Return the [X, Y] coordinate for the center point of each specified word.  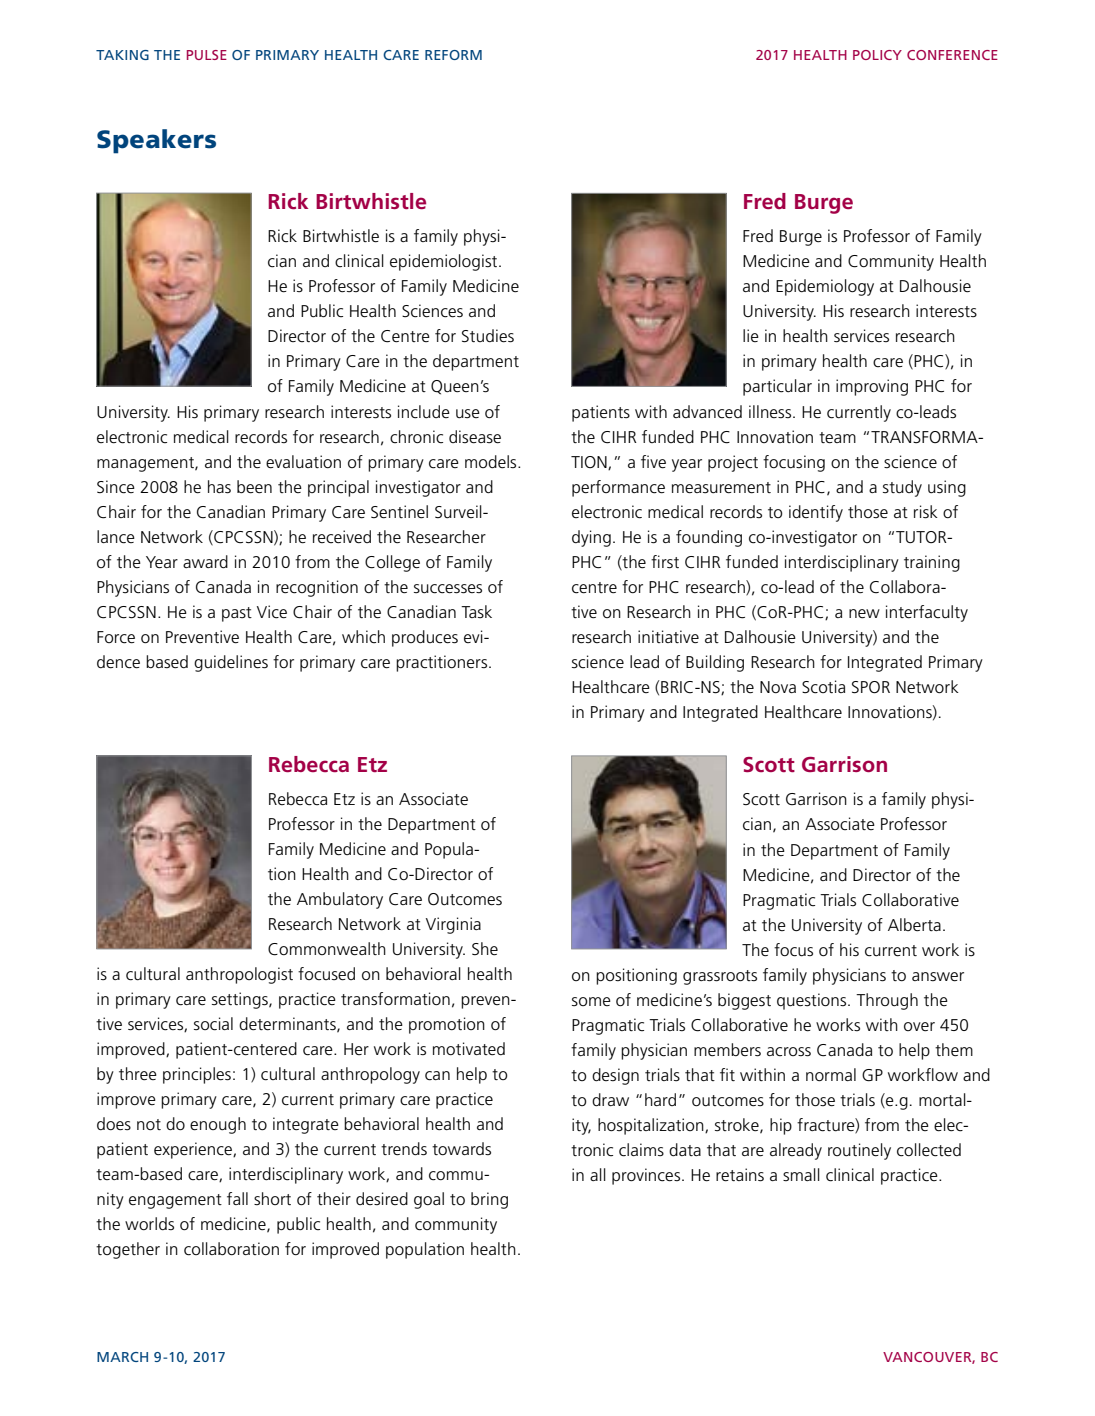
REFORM [453, 55]
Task [476, 611]
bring [489, 1200]
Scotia [823, 687]
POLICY [877, 55]
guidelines [231, 663]
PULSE [207, 55]
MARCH [122, 1357]
